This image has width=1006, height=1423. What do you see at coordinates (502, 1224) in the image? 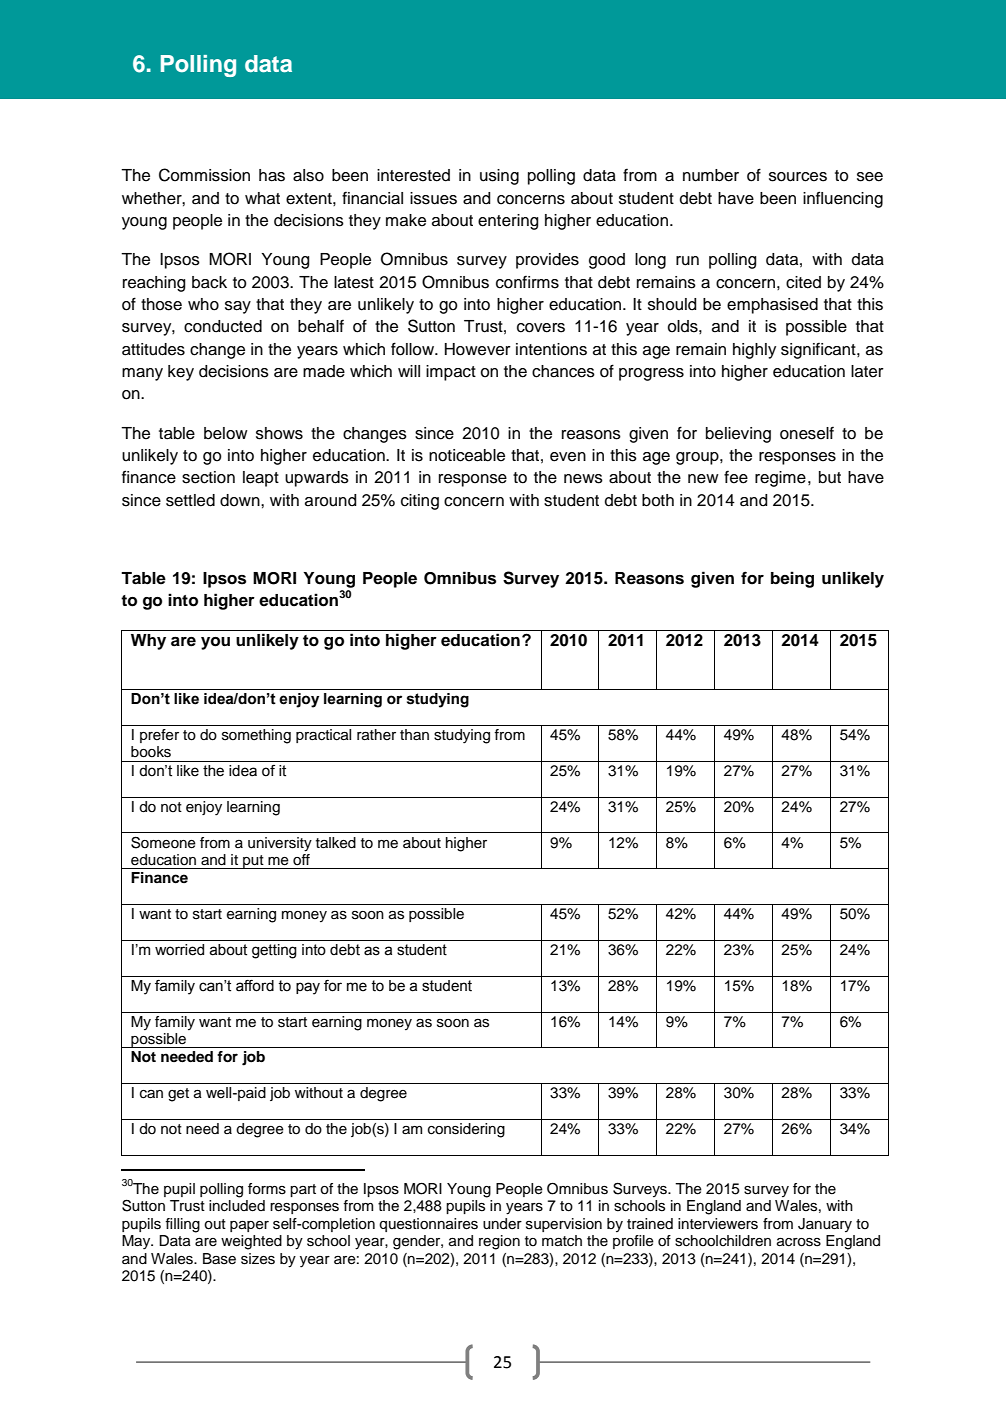
I see `under` at bounding box center [502, 1224].
